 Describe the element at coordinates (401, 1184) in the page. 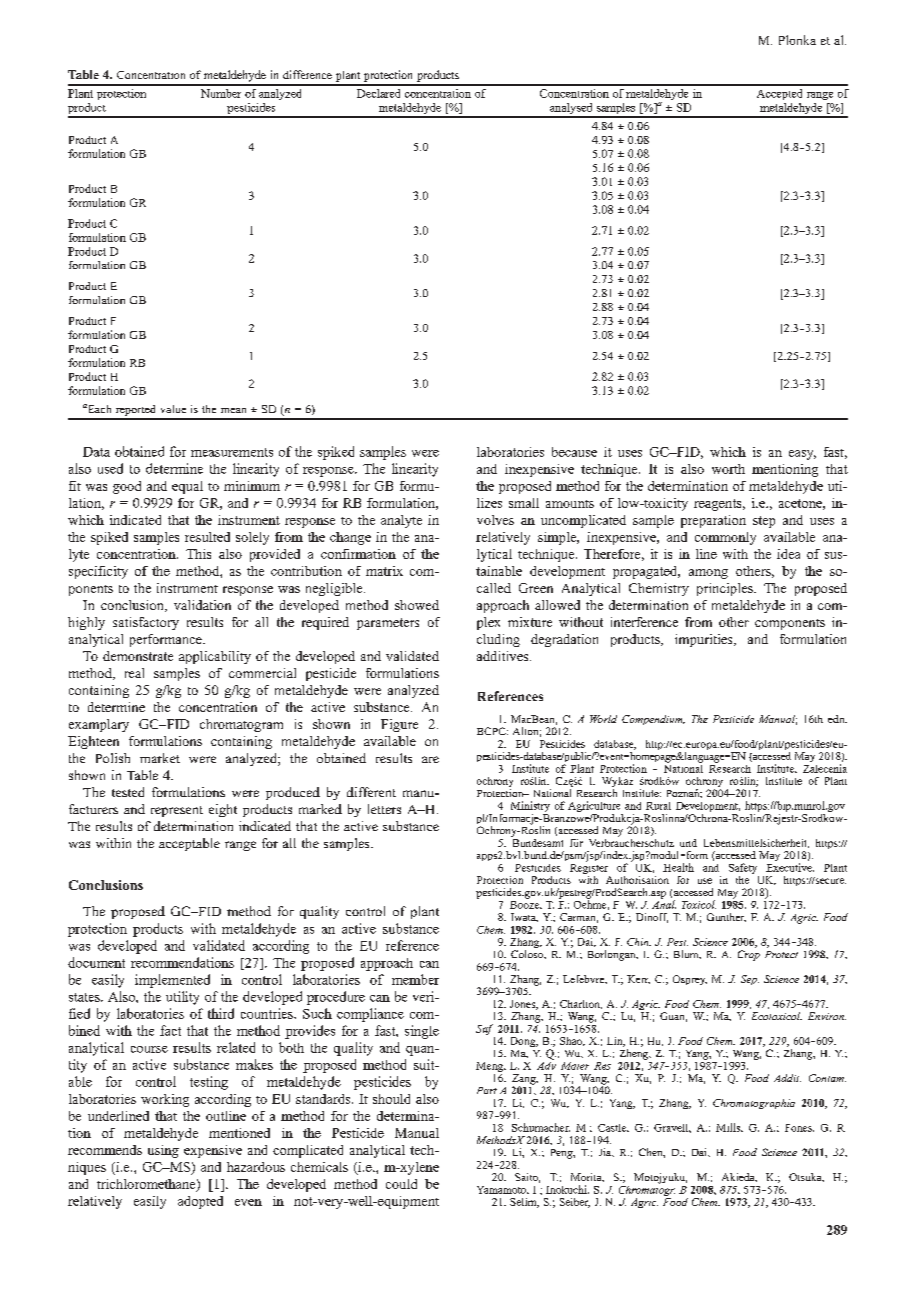

I see `could` at that location.
